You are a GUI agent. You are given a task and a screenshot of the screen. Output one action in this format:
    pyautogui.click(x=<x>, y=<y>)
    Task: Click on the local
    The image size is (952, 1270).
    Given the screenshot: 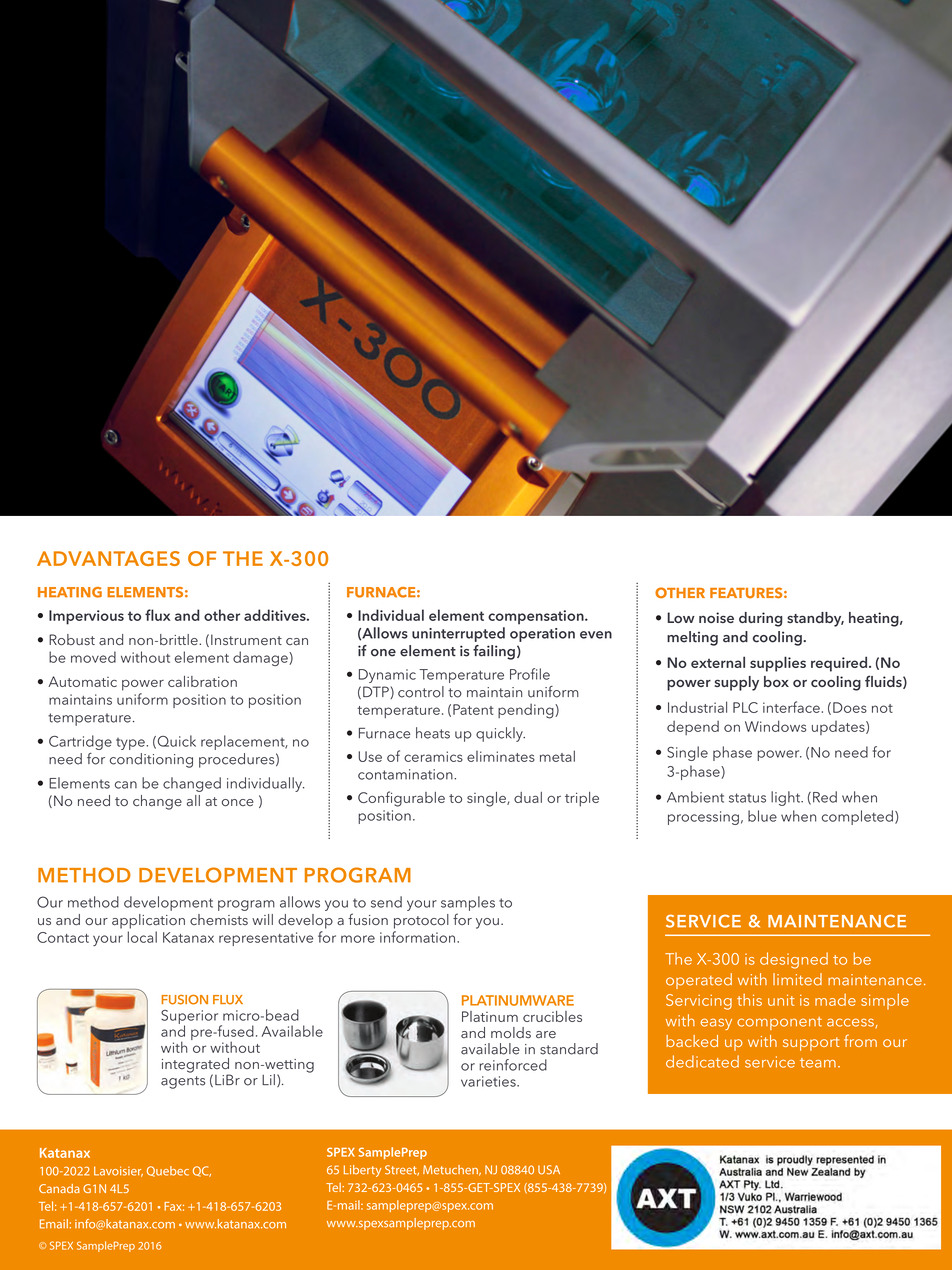 What is the action you would take?
    pyautogui.click(x=142, y=937)
